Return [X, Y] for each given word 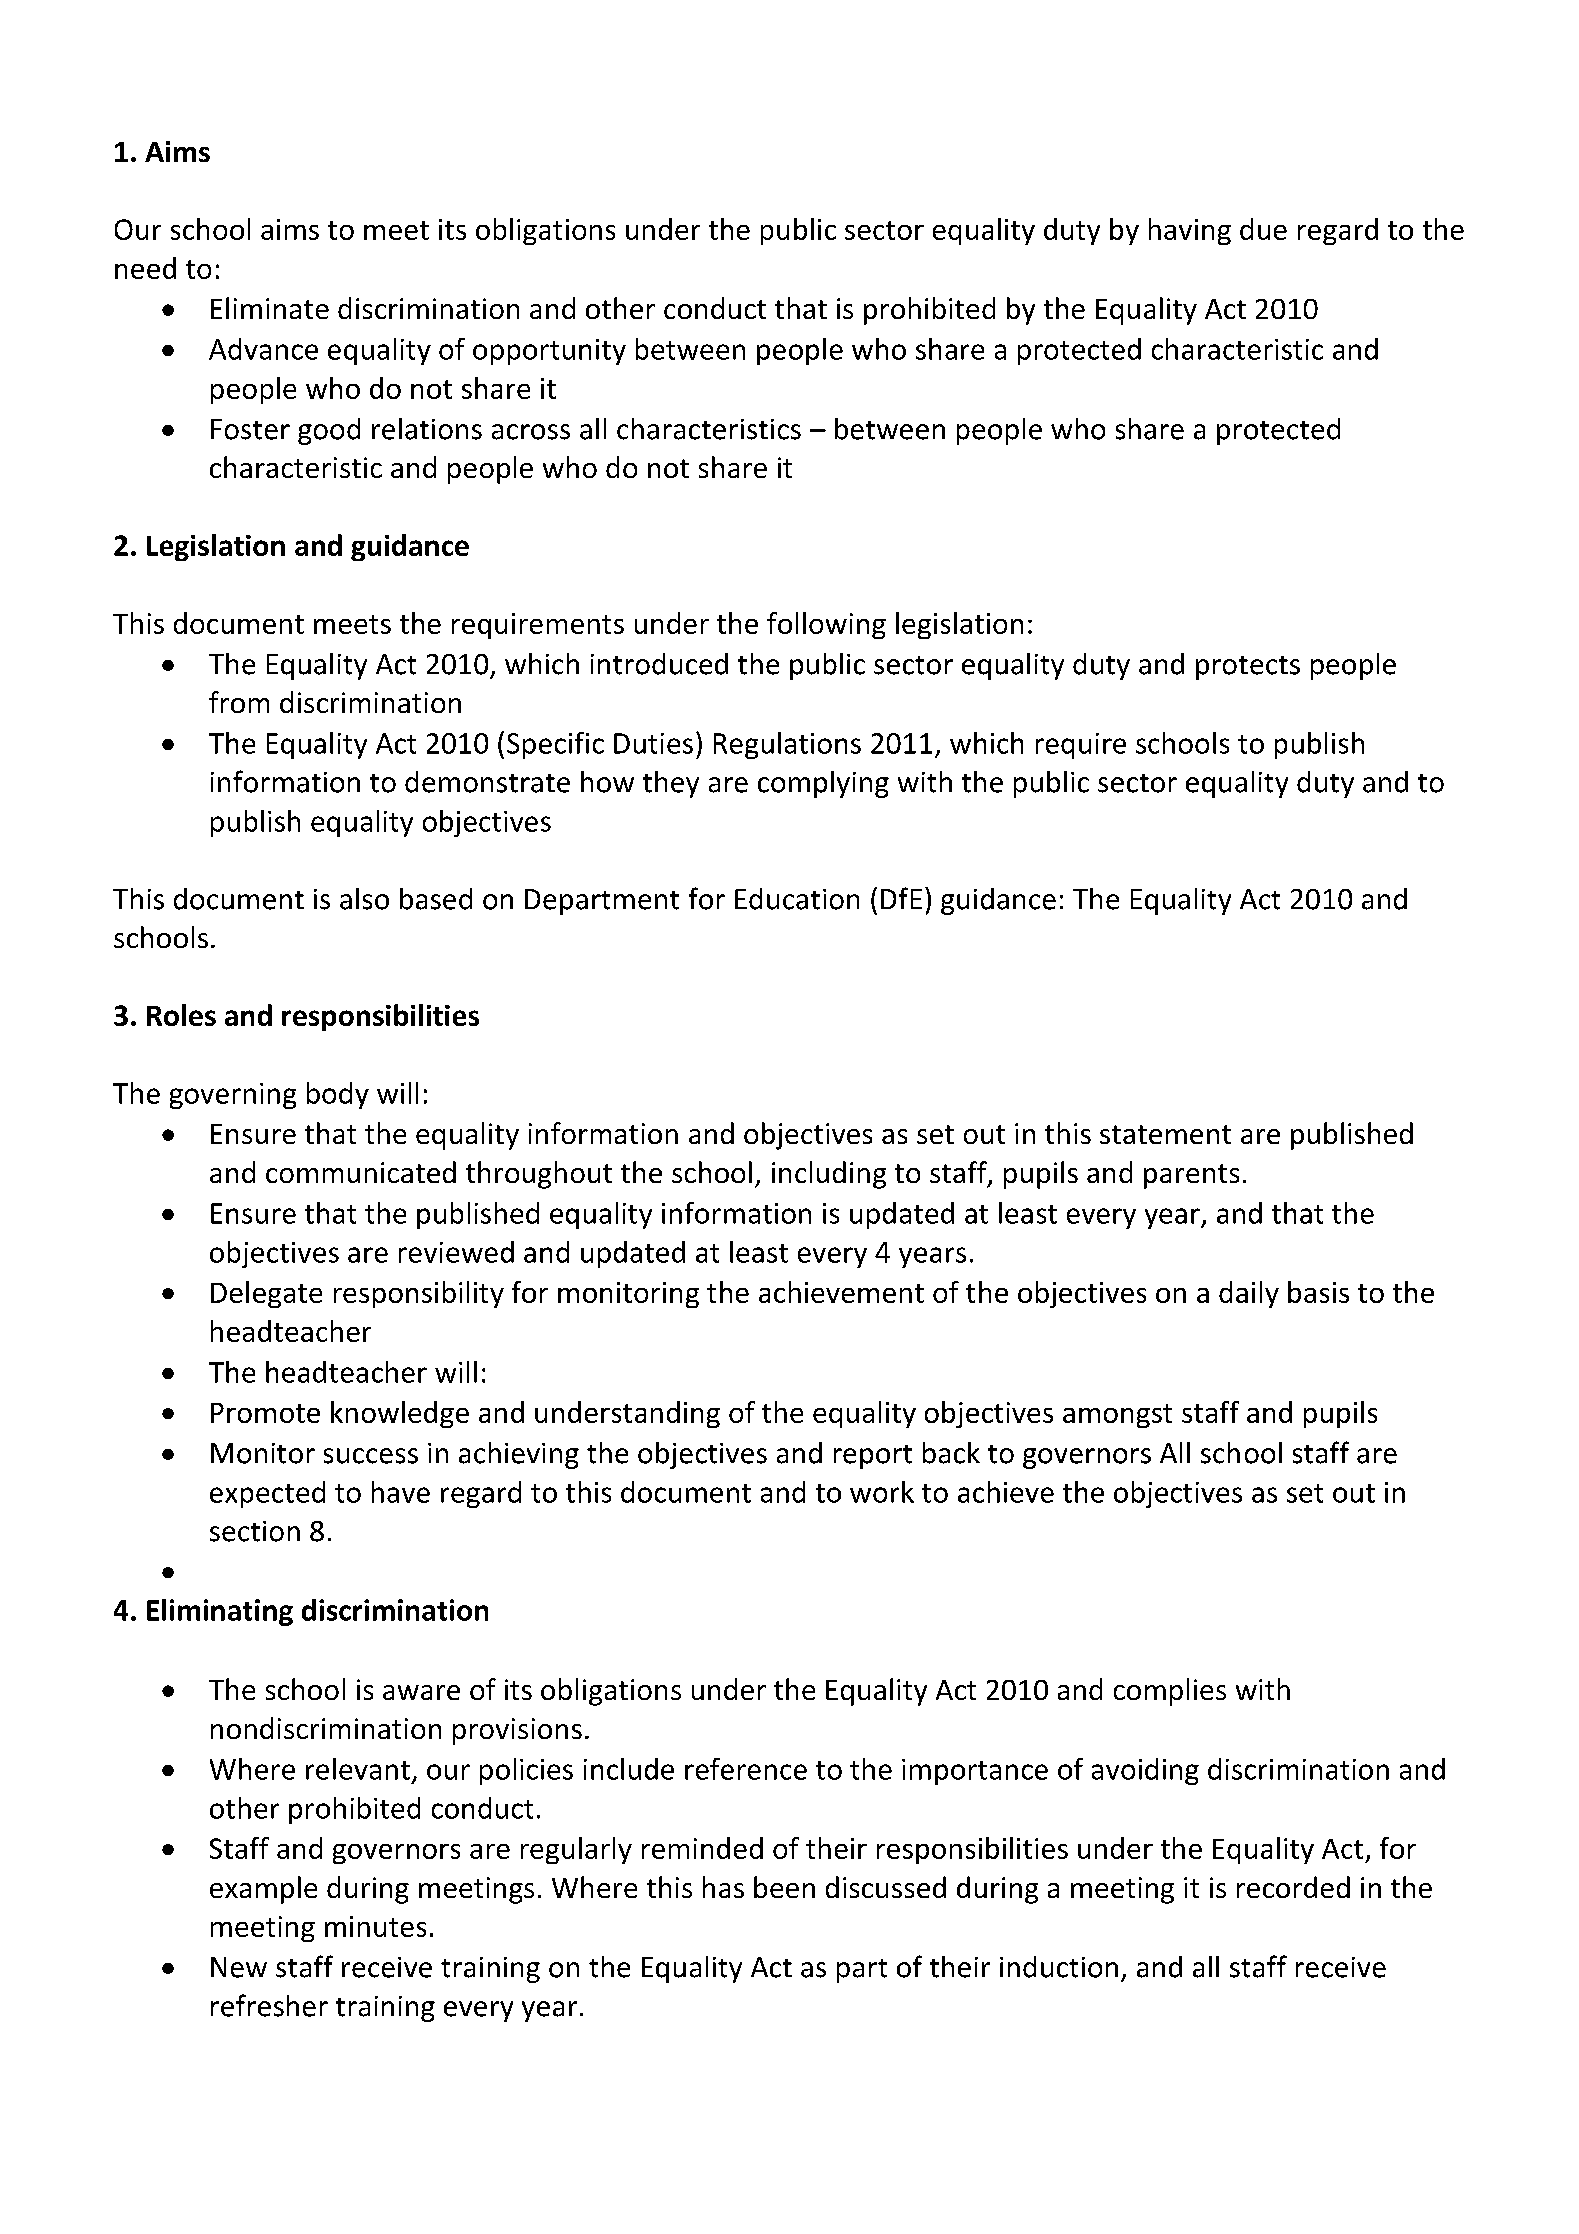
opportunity [549, 352]
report [873, 1457]
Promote [265, 1413]
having [1190, 231]
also [364, 899]
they [671, 784]
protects [1248, 668]
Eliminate [270, 308]
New [239, 1967]
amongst [1117, 1416]
